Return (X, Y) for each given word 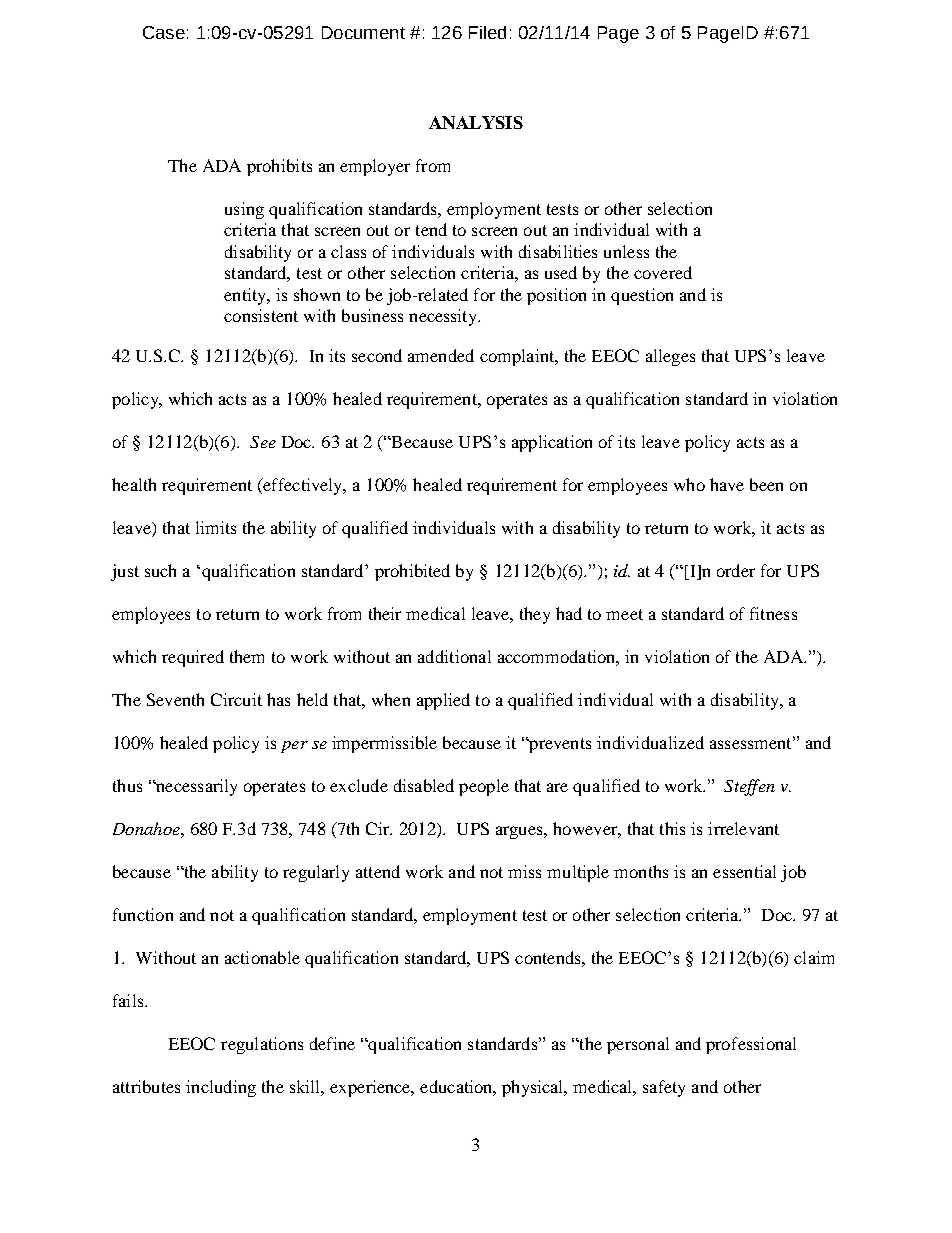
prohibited (412, 572)
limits (216, 527)
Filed (487, 32)
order (736, 570)
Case (164, 32)
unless (626, 251)
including (221, 1088)
